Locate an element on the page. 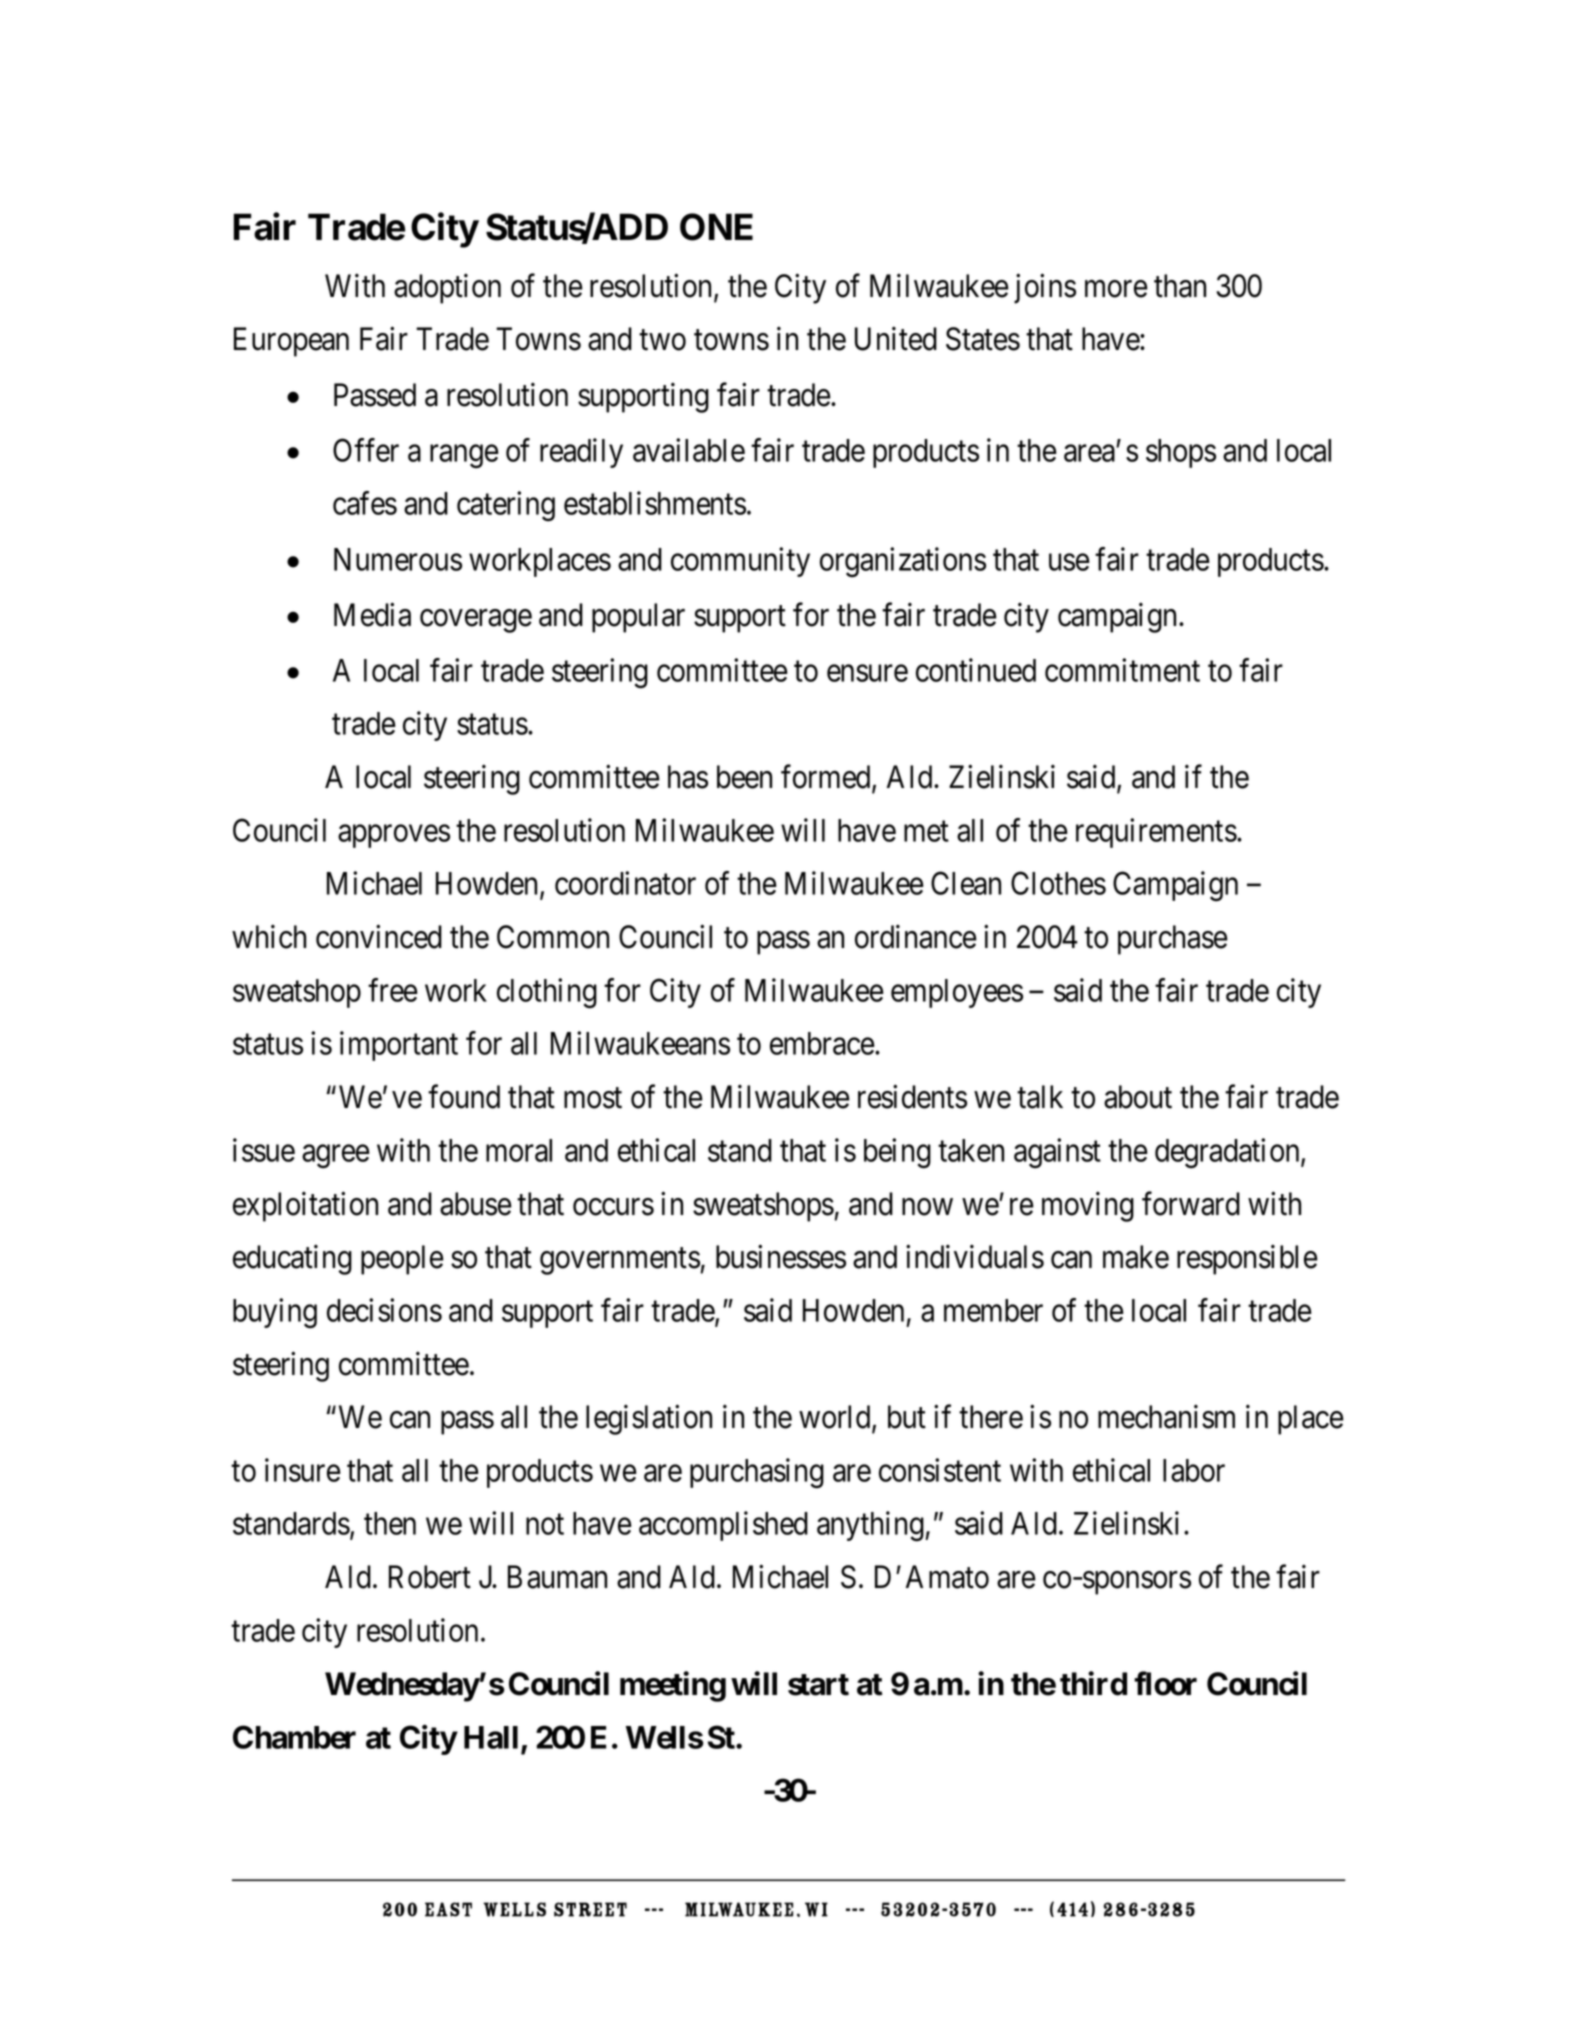 The height and width of the image is (2041, 1577). about is located at coordinates (1138, 1097).
